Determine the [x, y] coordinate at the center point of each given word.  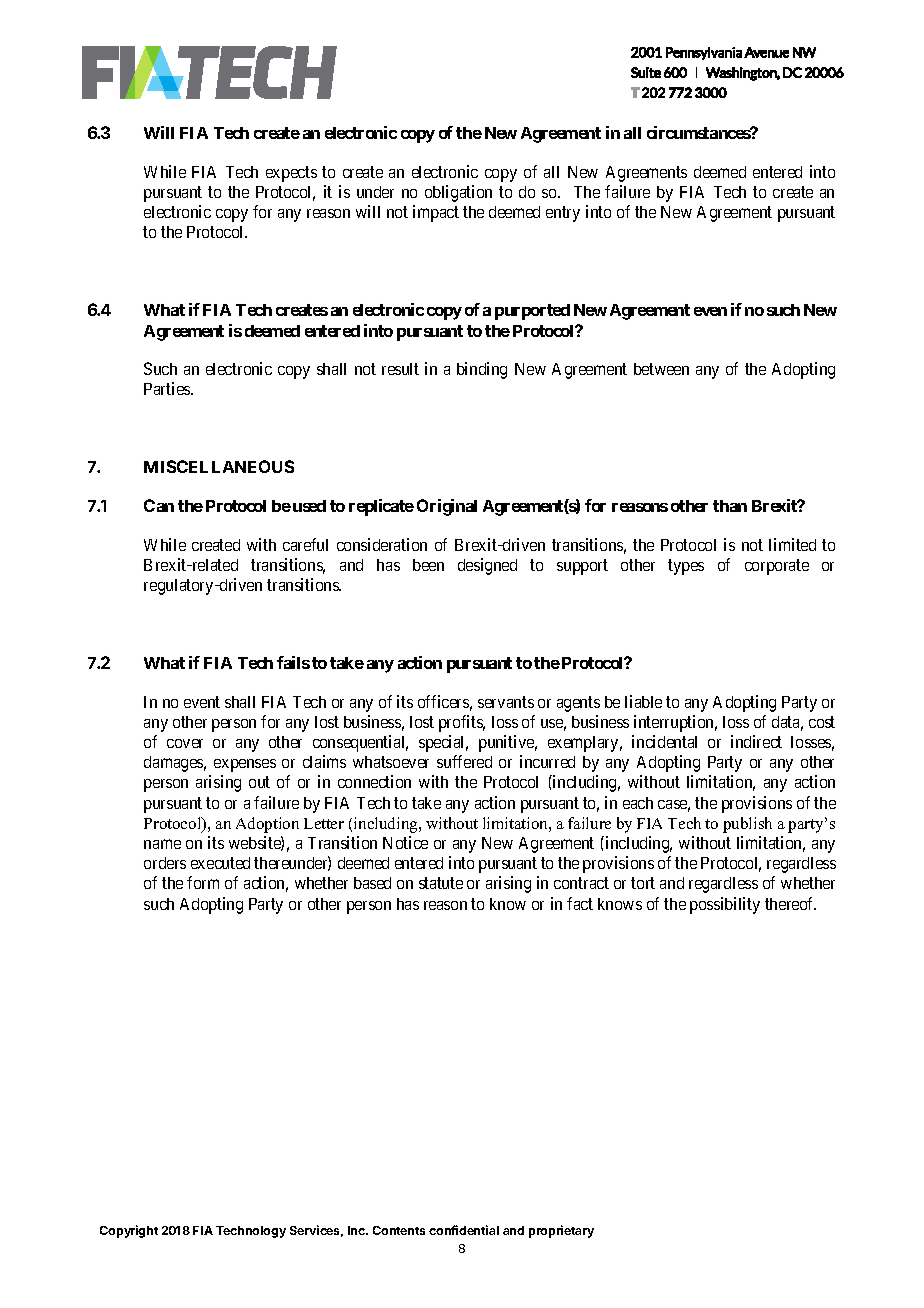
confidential [464, 1230]
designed [487, 566]
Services [316, 1231]
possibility [725, 905]
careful [305, 544]
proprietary [561, 1231]
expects [291, 174]
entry [563, 214]
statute [441, 883]
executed [220, 863]
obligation [458, 193]
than [730, 506]
